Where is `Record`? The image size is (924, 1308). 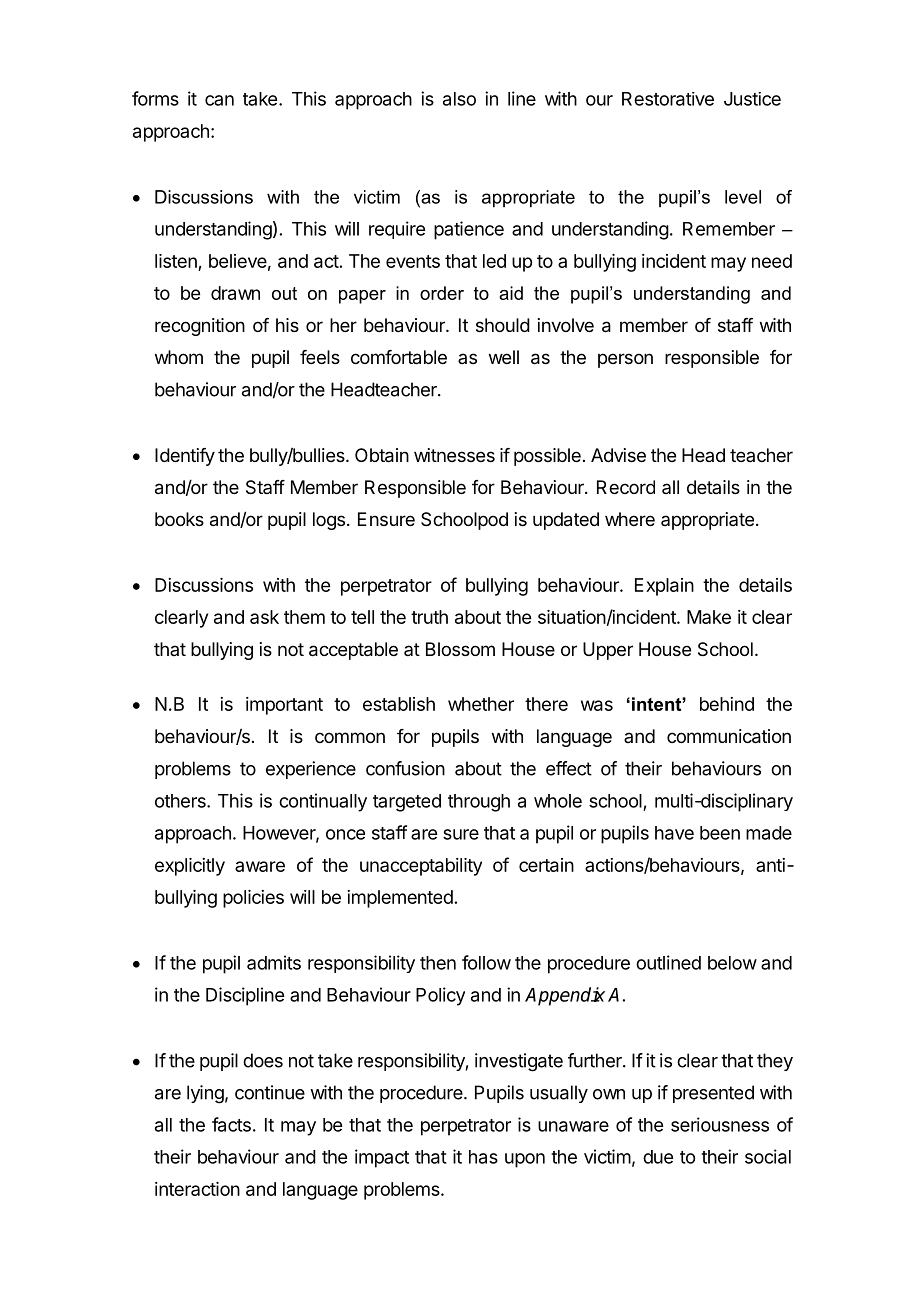 Record is located at coordinates (626, 487).
